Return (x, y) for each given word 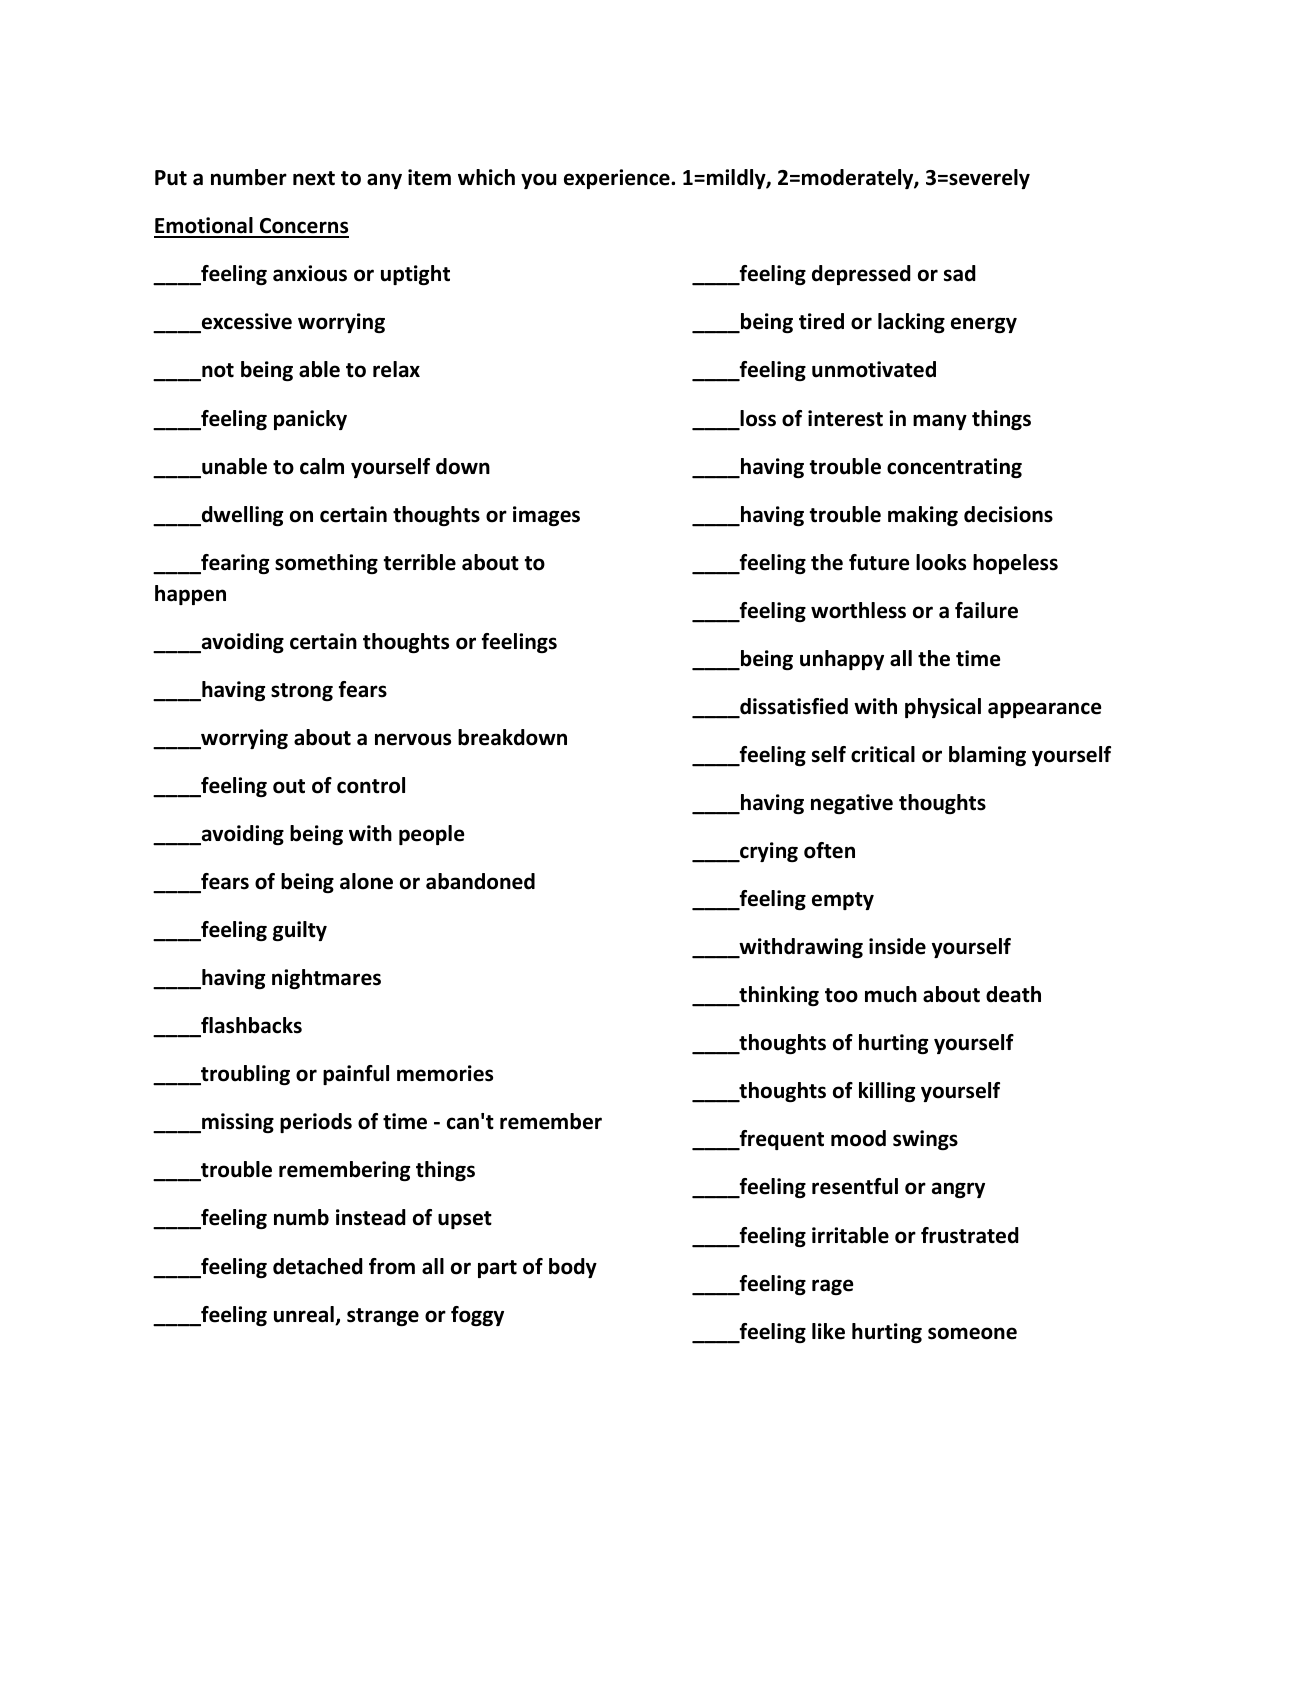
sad (960, 273)
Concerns (303, 227)
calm (322, 466)
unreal (305, 1315)
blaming (987, 756)
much (891, 994)
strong (302, 692)
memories (445, 1073)
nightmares (326, 979)
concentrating (954, 468)
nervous (413, 739)
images (546, 516)
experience (618, 179)
